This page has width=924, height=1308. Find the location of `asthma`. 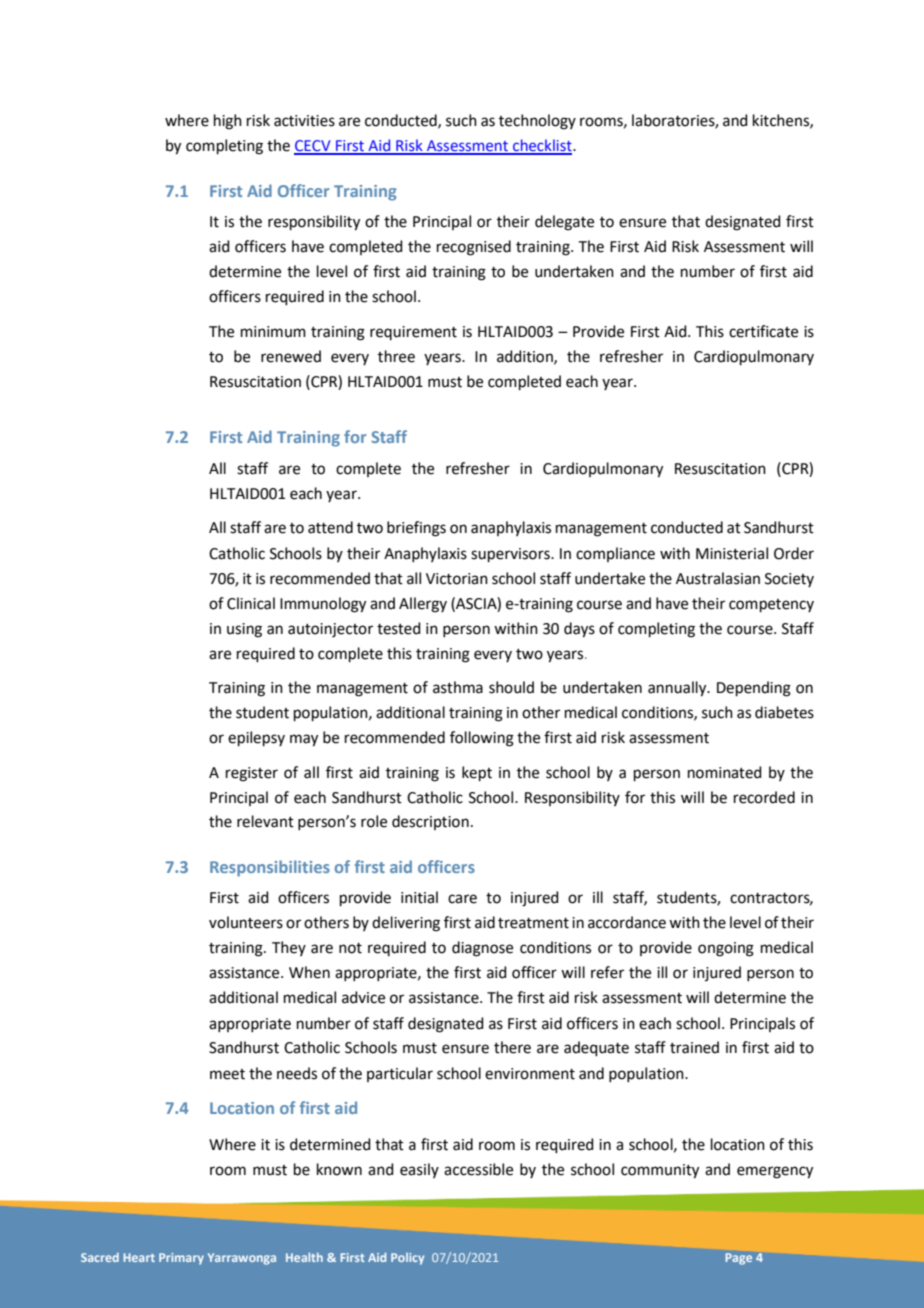

asthma is located at coordinates (458, 687).
